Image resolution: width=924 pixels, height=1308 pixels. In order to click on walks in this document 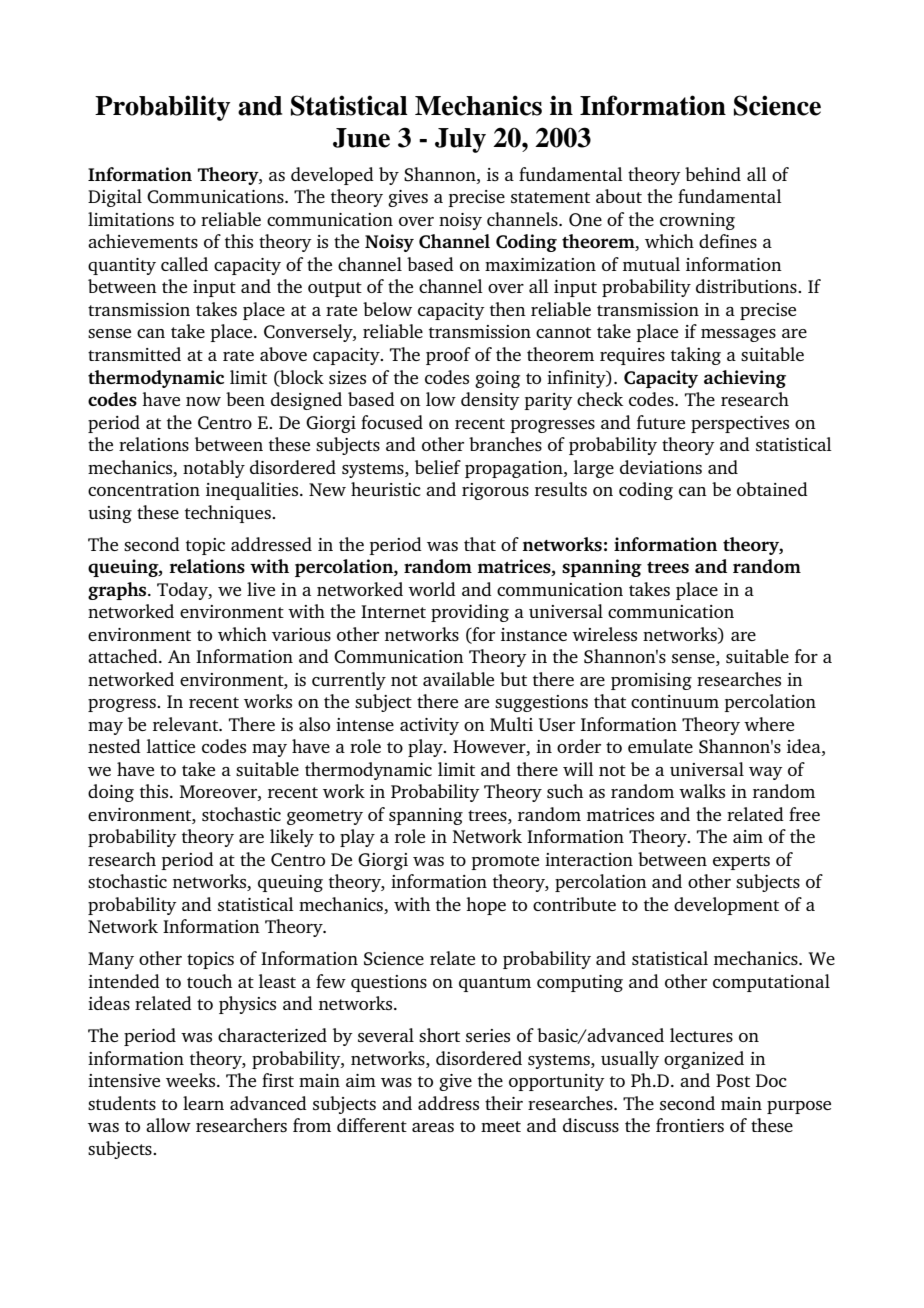, I will do `click(702, 791)`.
